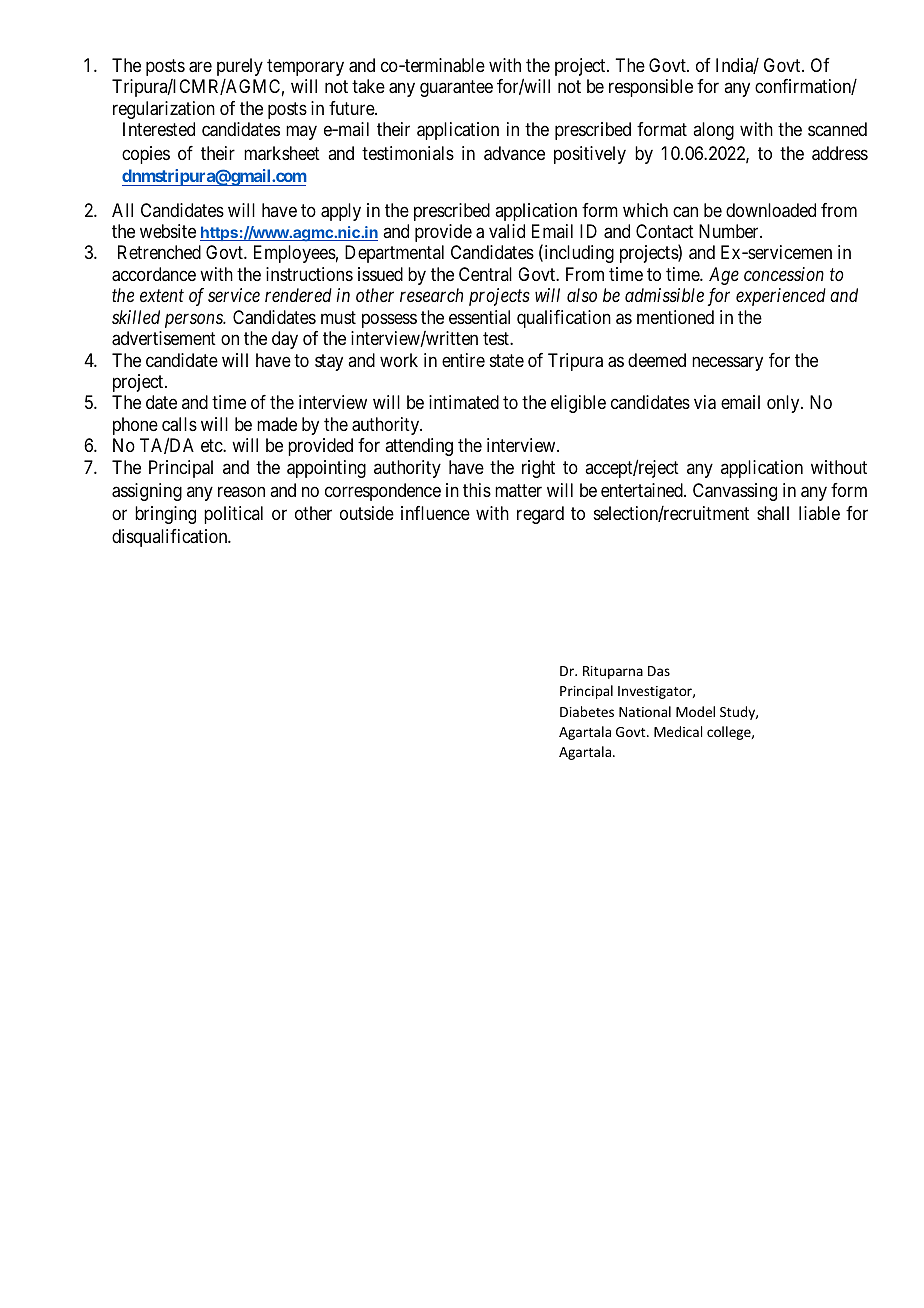  Describe the element at coordinates (645, 711) in the screenshot. I see `National` at that location.
